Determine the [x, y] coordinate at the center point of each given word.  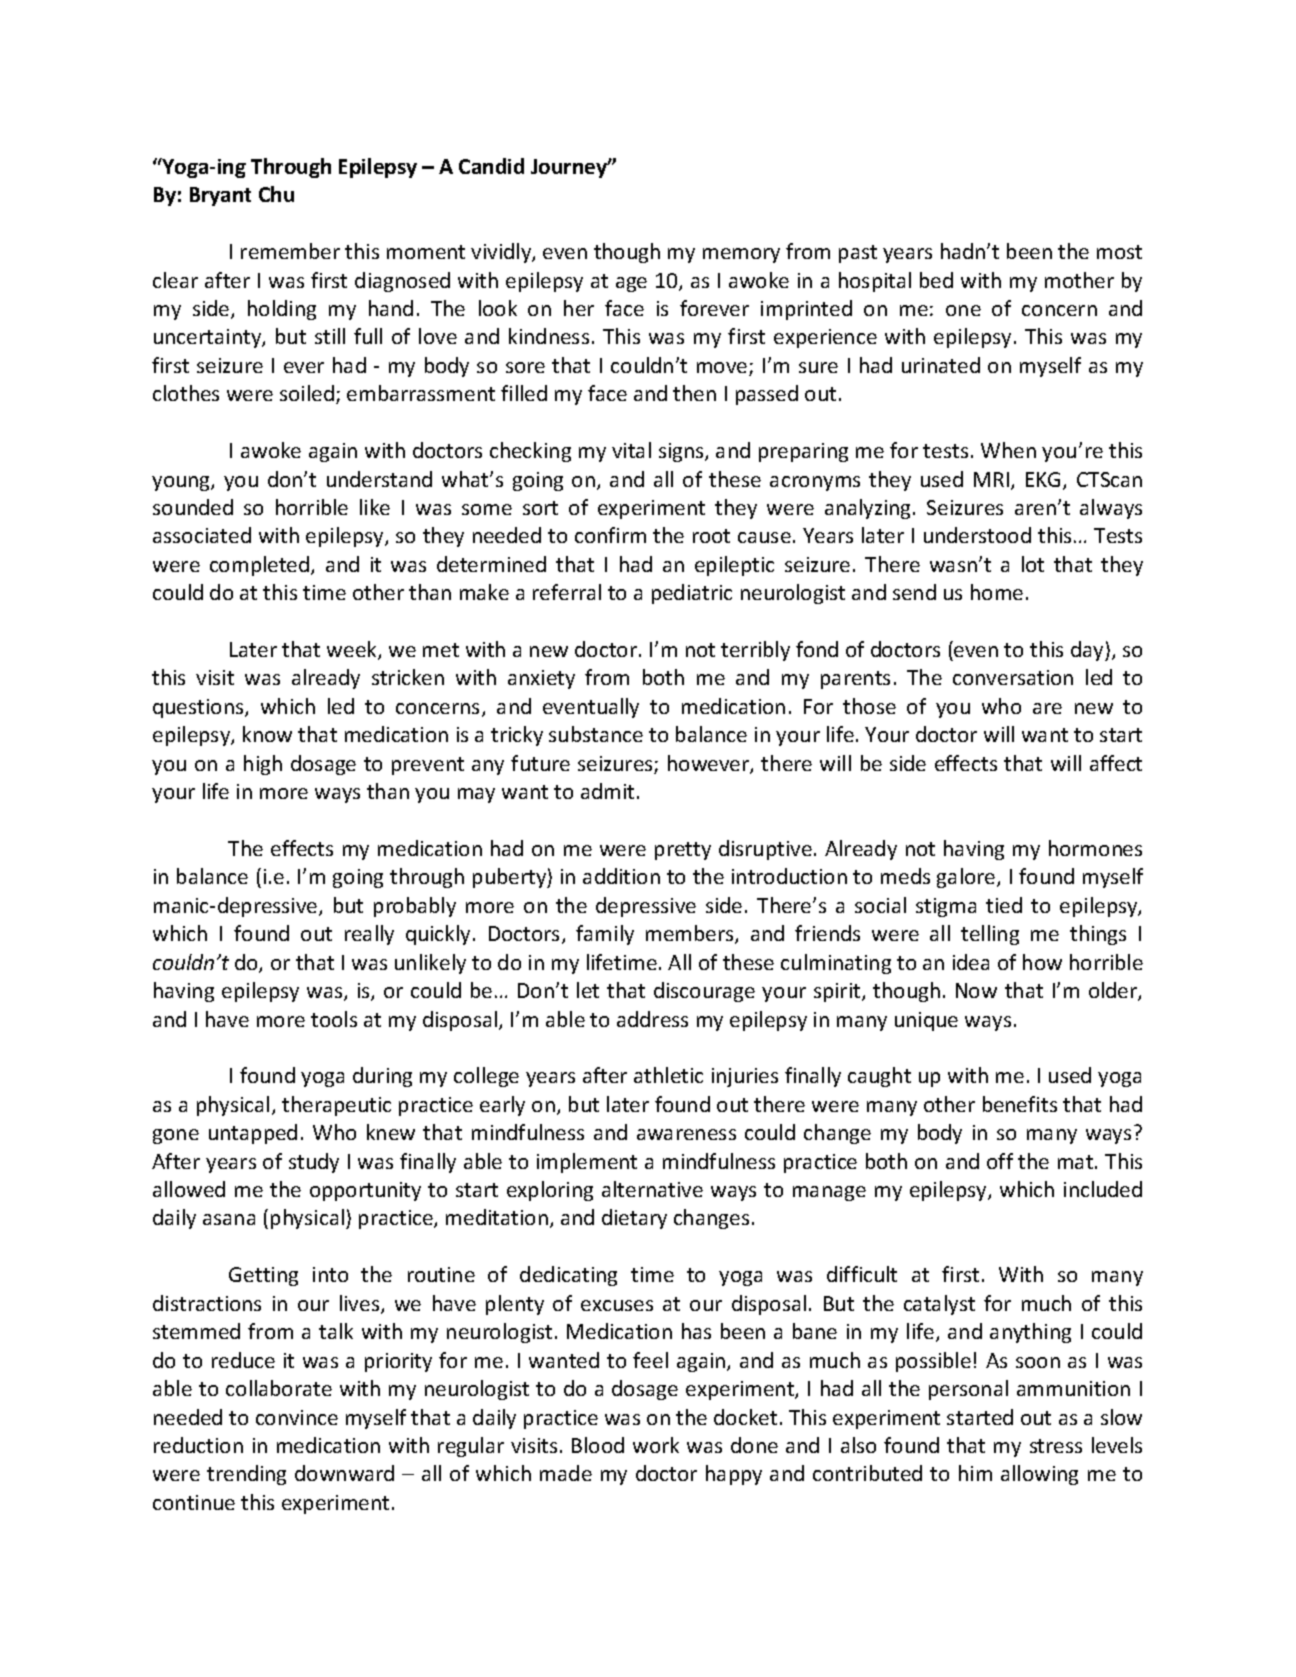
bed [936, 280]
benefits [1020, 1104]
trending [246, 1475]
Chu [276, 194]
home [997, 592]
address [652, 1019]
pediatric [692, 594]
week [353, 650]
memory [741, 255]
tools [334, 1019]
